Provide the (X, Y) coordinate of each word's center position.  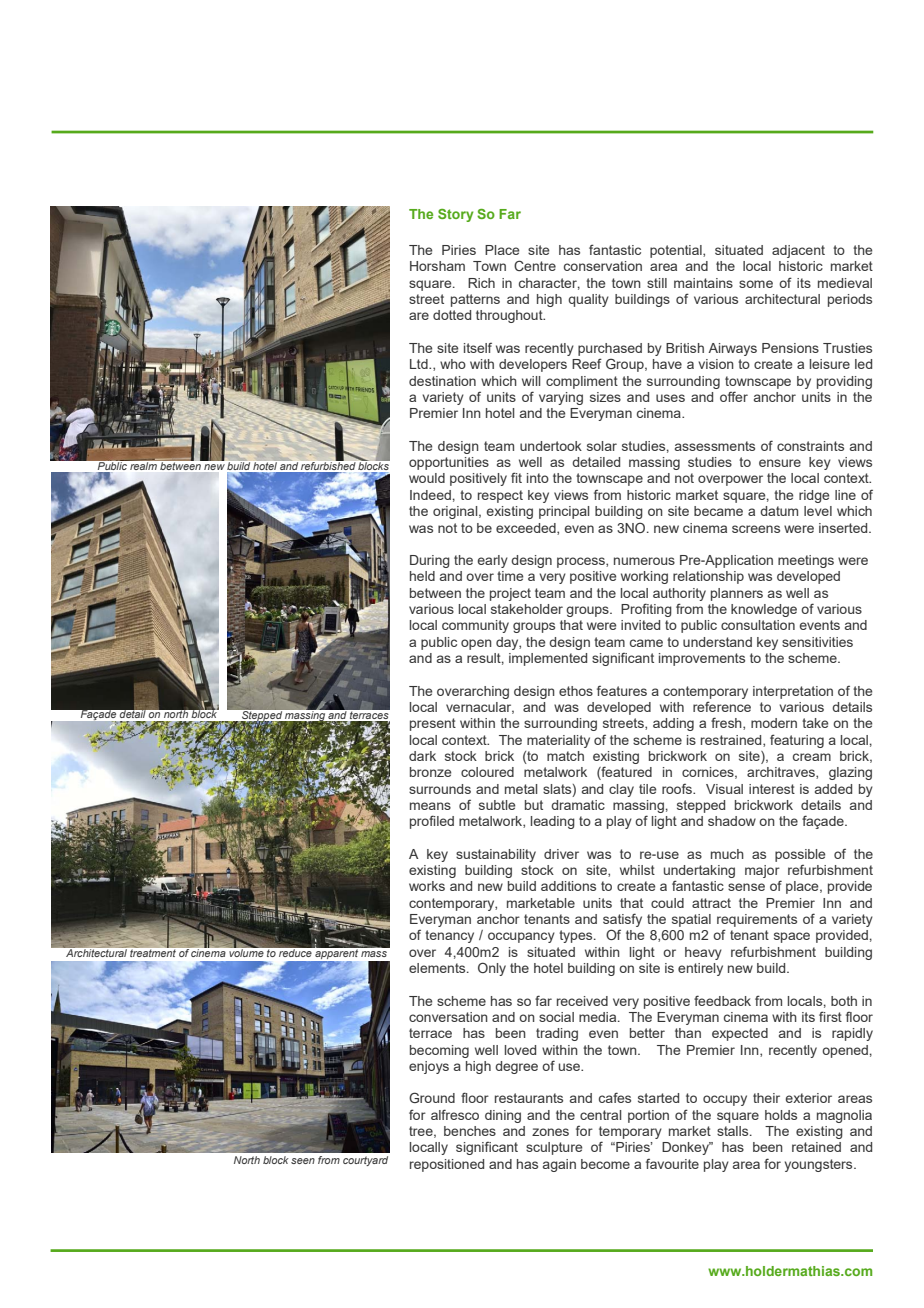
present (433, 724)
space (792, 937)
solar (602, 446)
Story (456, 215)
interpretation (793, 692)
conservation (603, 266)
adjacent (798, 251)
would (427, 478)
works (427, 886)
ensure (780, 463)
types (577, 936)
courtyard (365, 1161)
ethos (576, 691)
